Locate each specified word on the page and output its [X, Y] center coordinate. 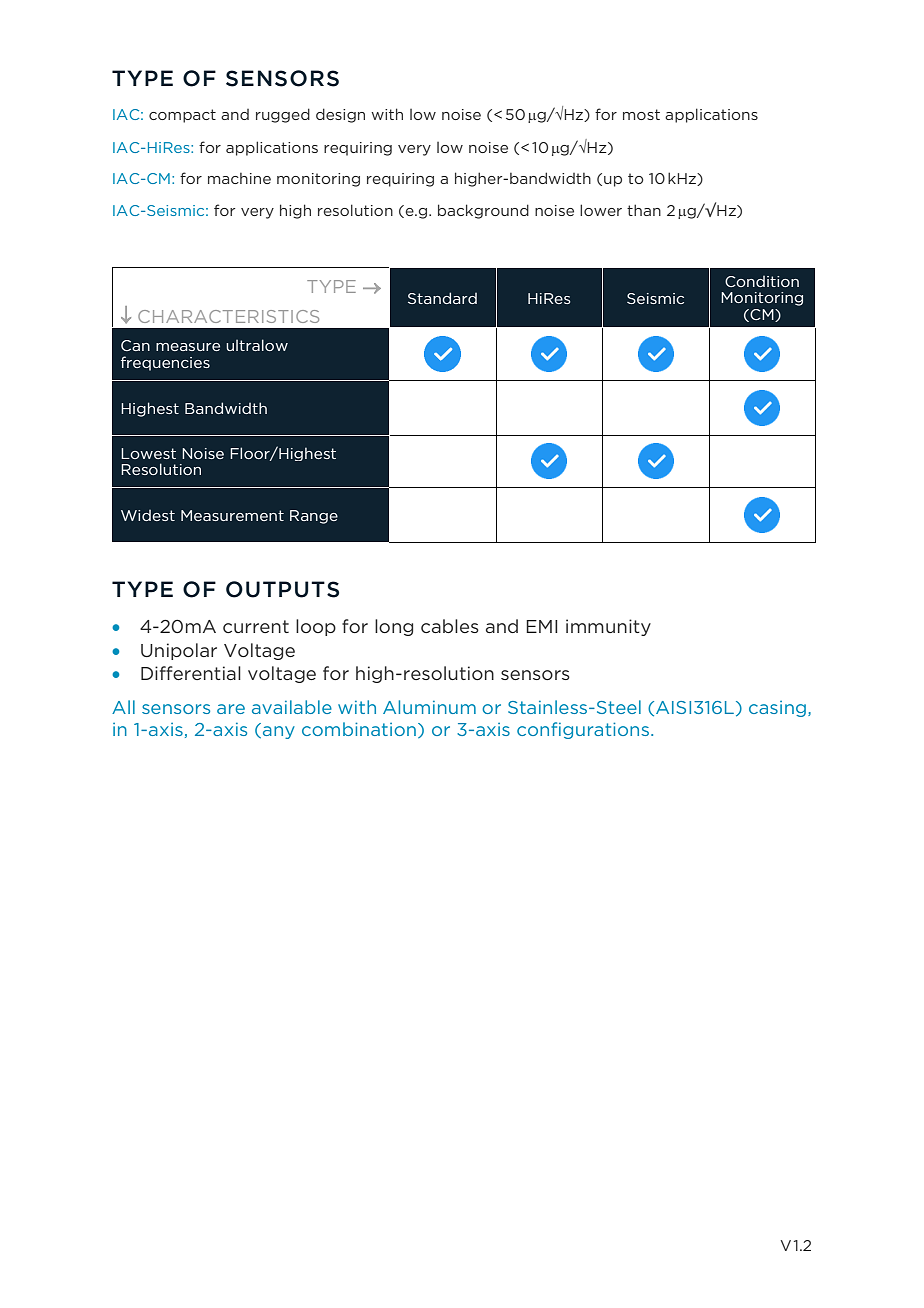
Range [314, 517]
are [231, 709]
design [340, 115]
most [641, 114]
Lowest [148, 453]
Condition [762, 281]
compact [182, 116]
